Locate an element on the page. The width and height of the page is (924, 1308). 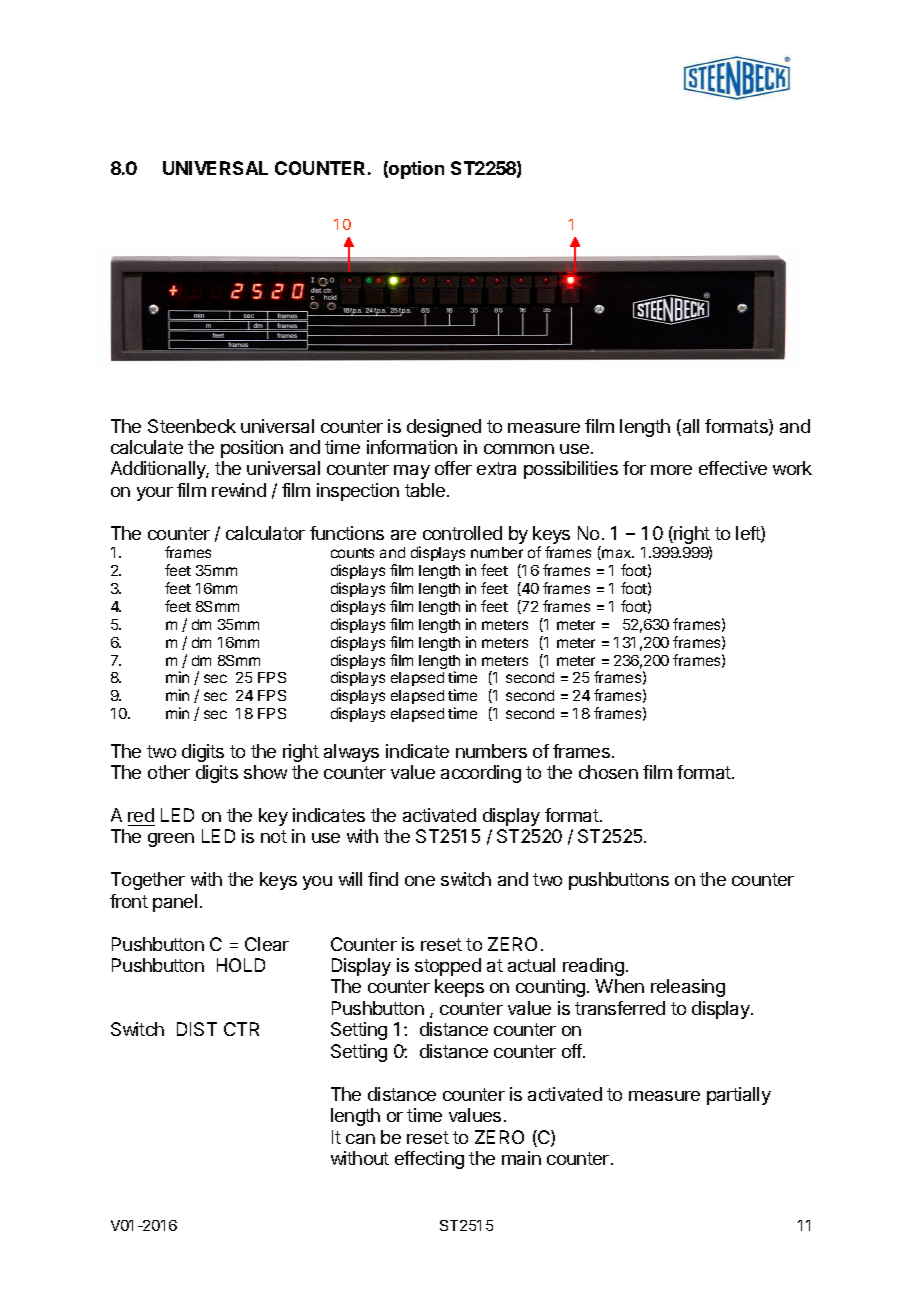
effective is located at coordinates (733, 468).
